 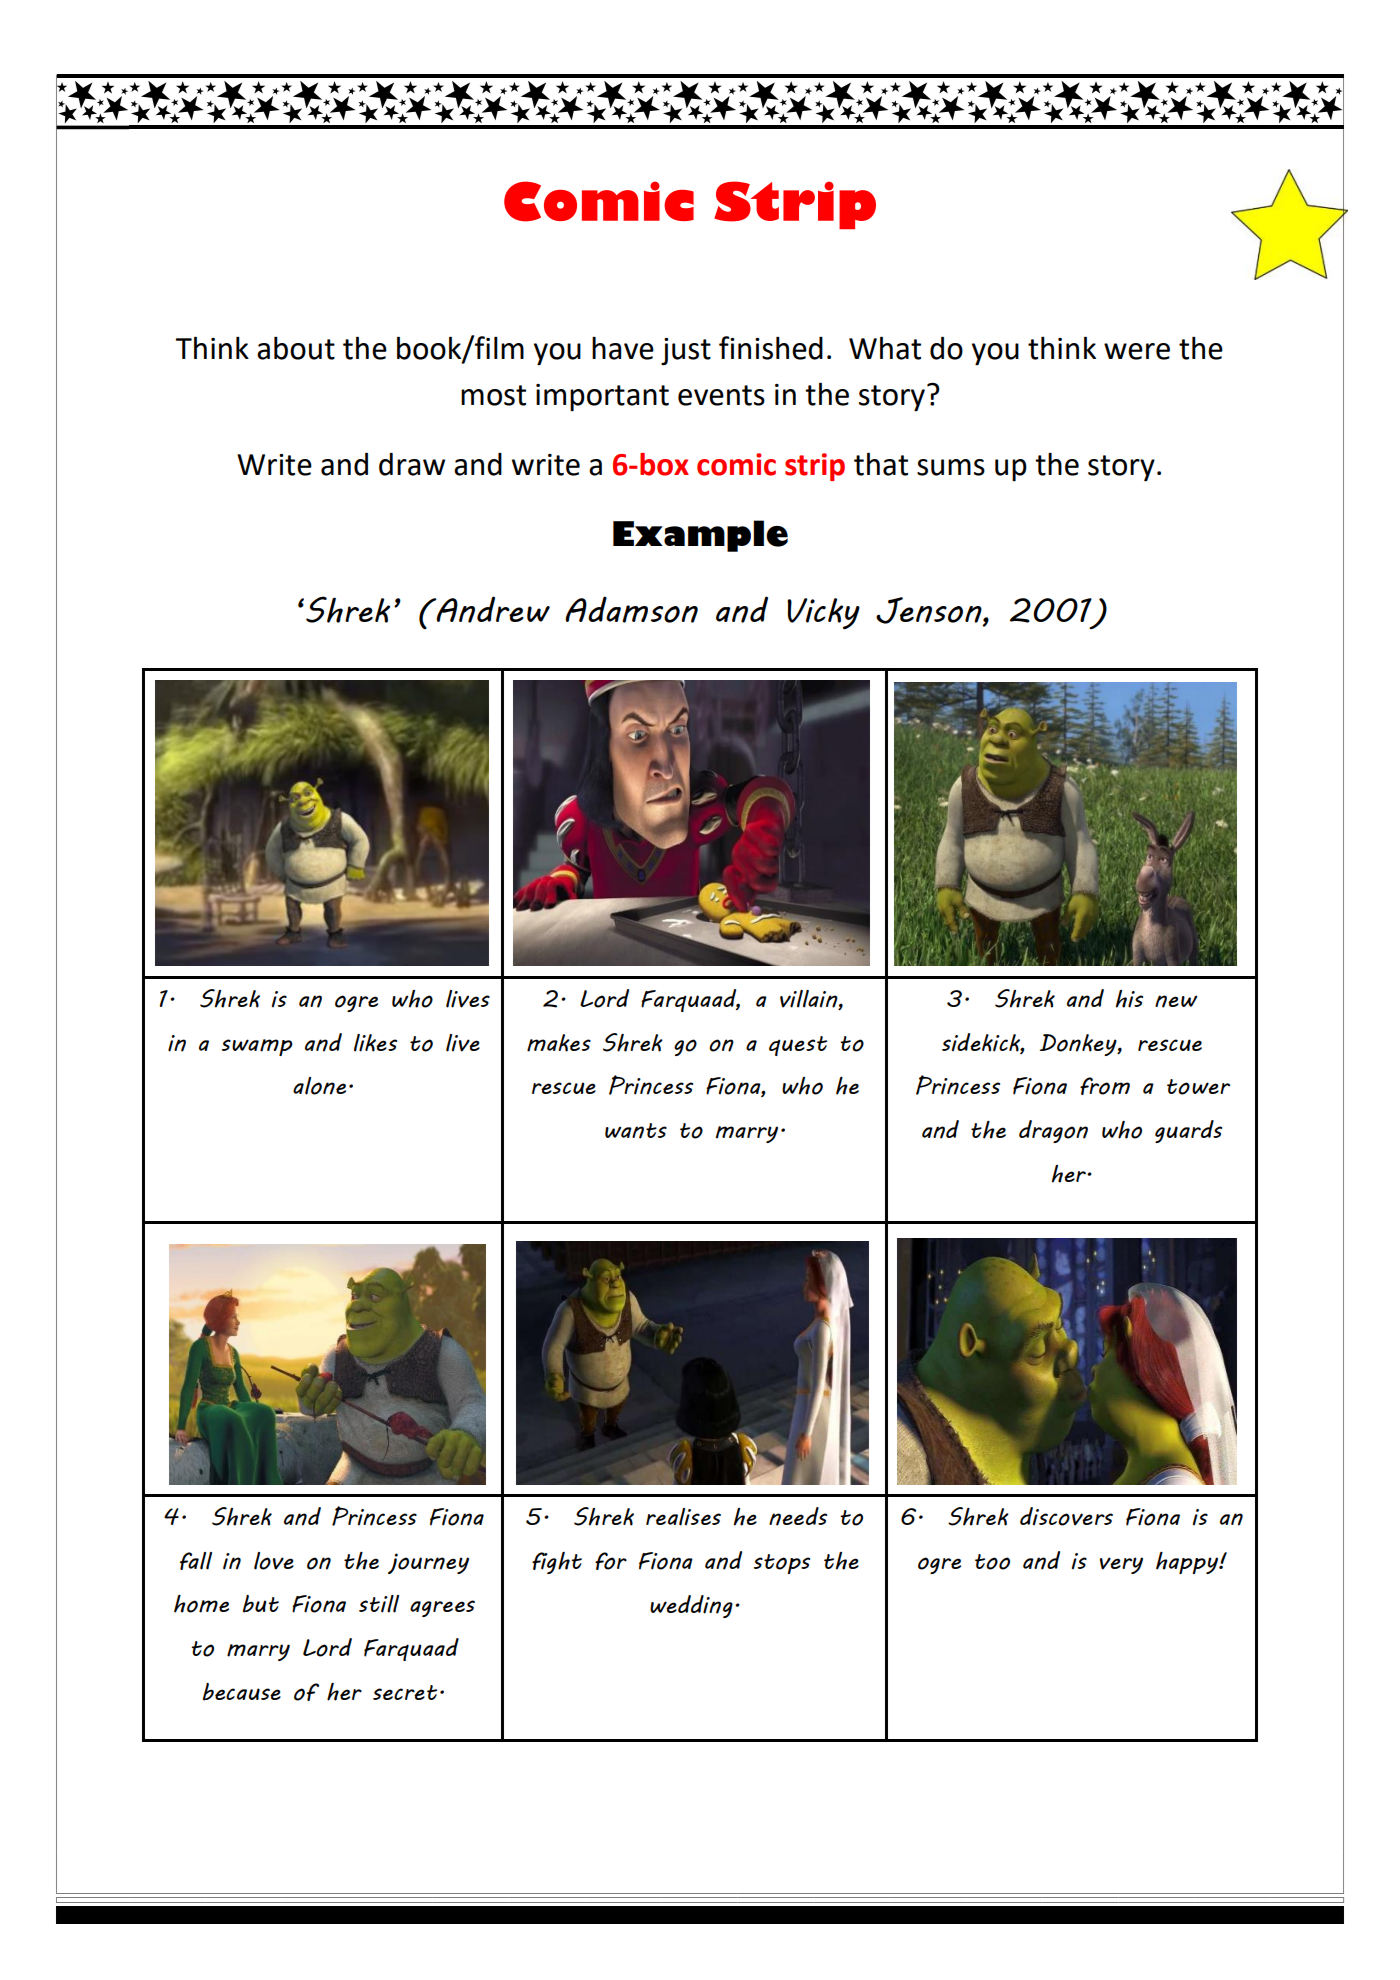 I want to click on Andrew, so click(x=492, y=609).
